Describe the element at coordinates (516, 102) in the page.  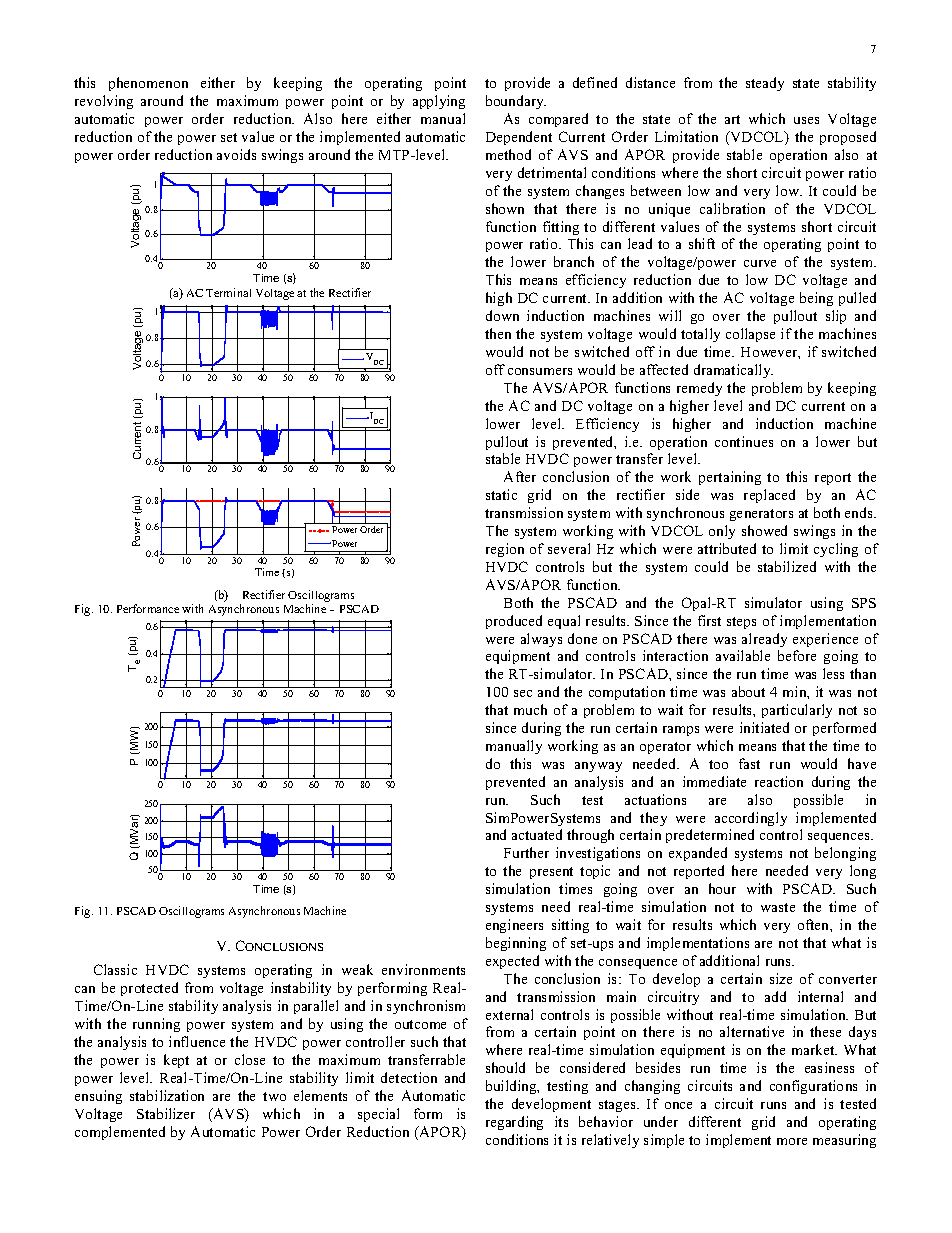
I see `boundary` at that location.
